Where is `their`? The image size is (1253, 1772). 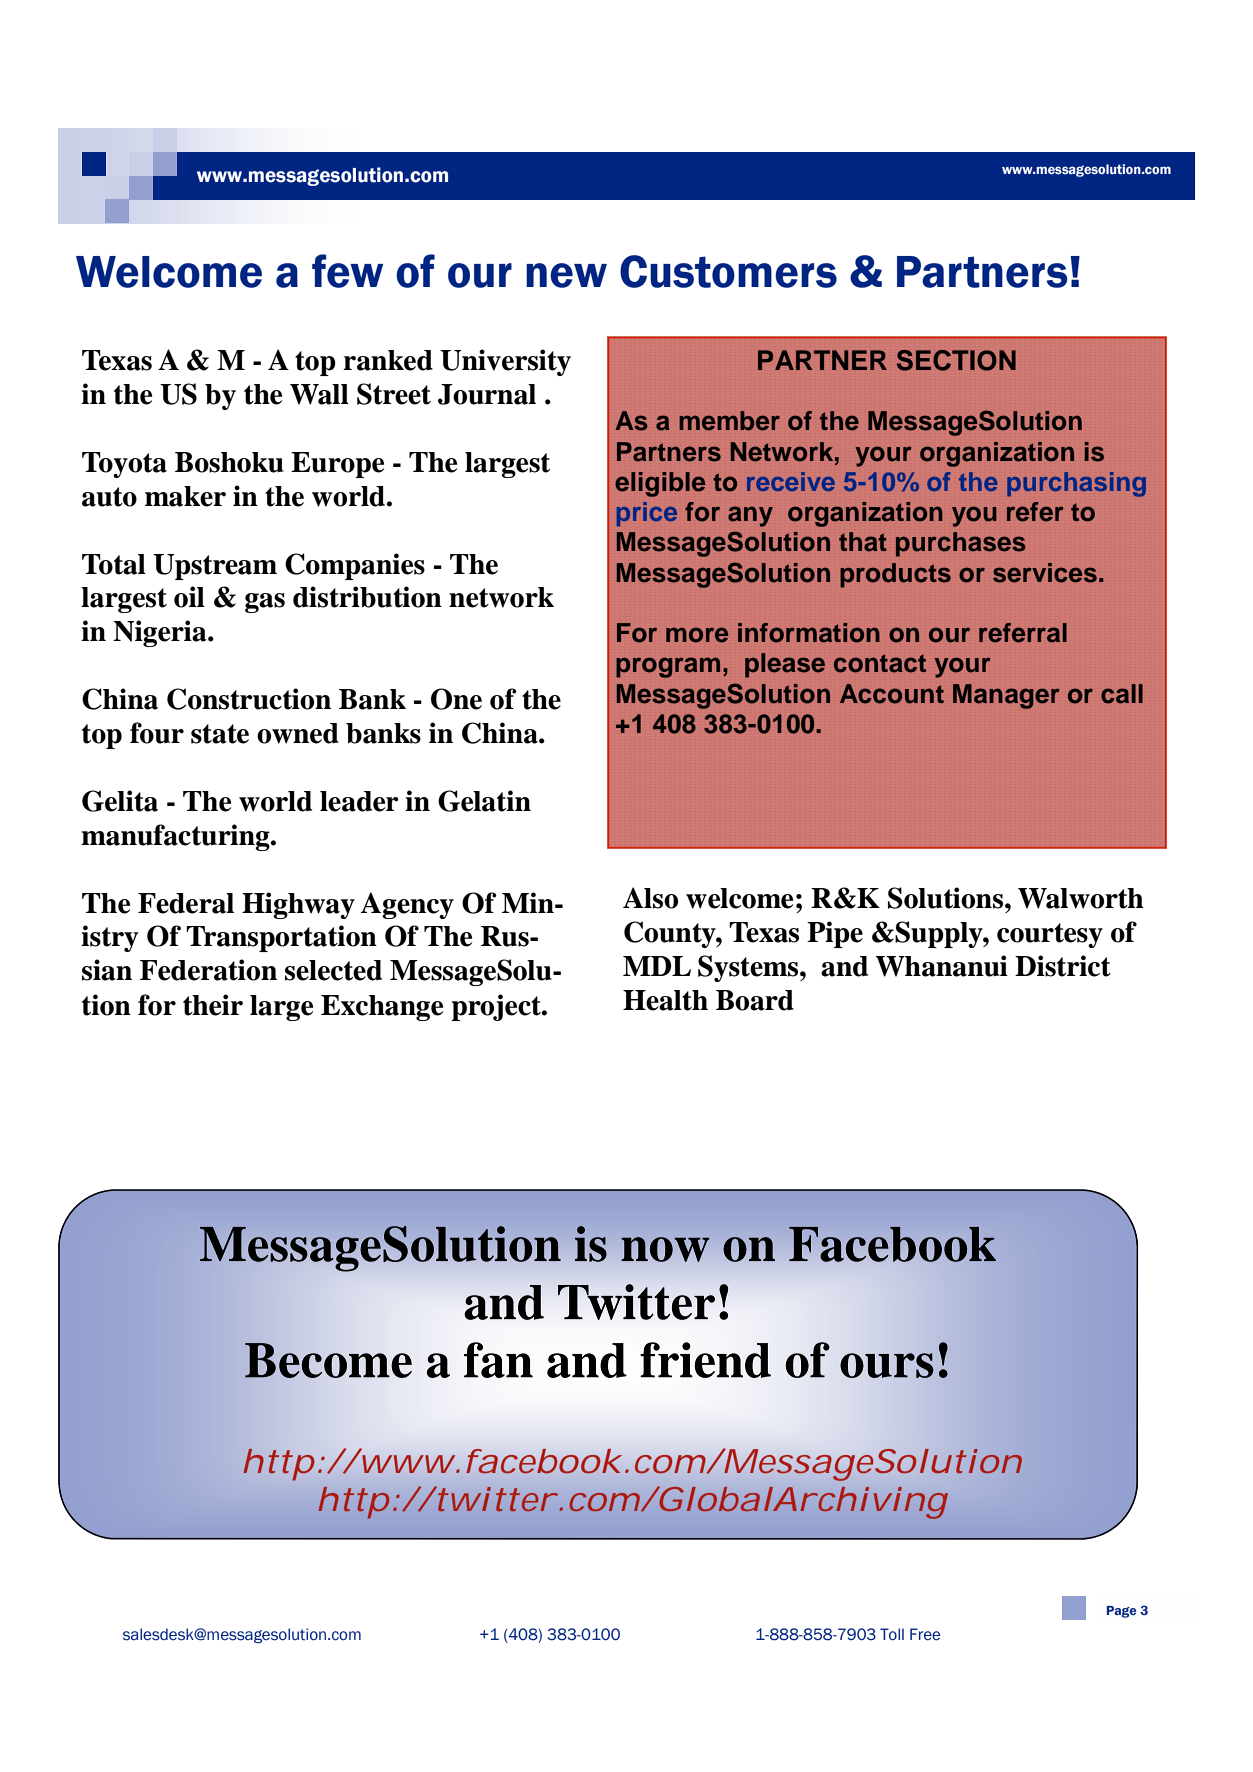 their is located at coordinates (213, 1005).
